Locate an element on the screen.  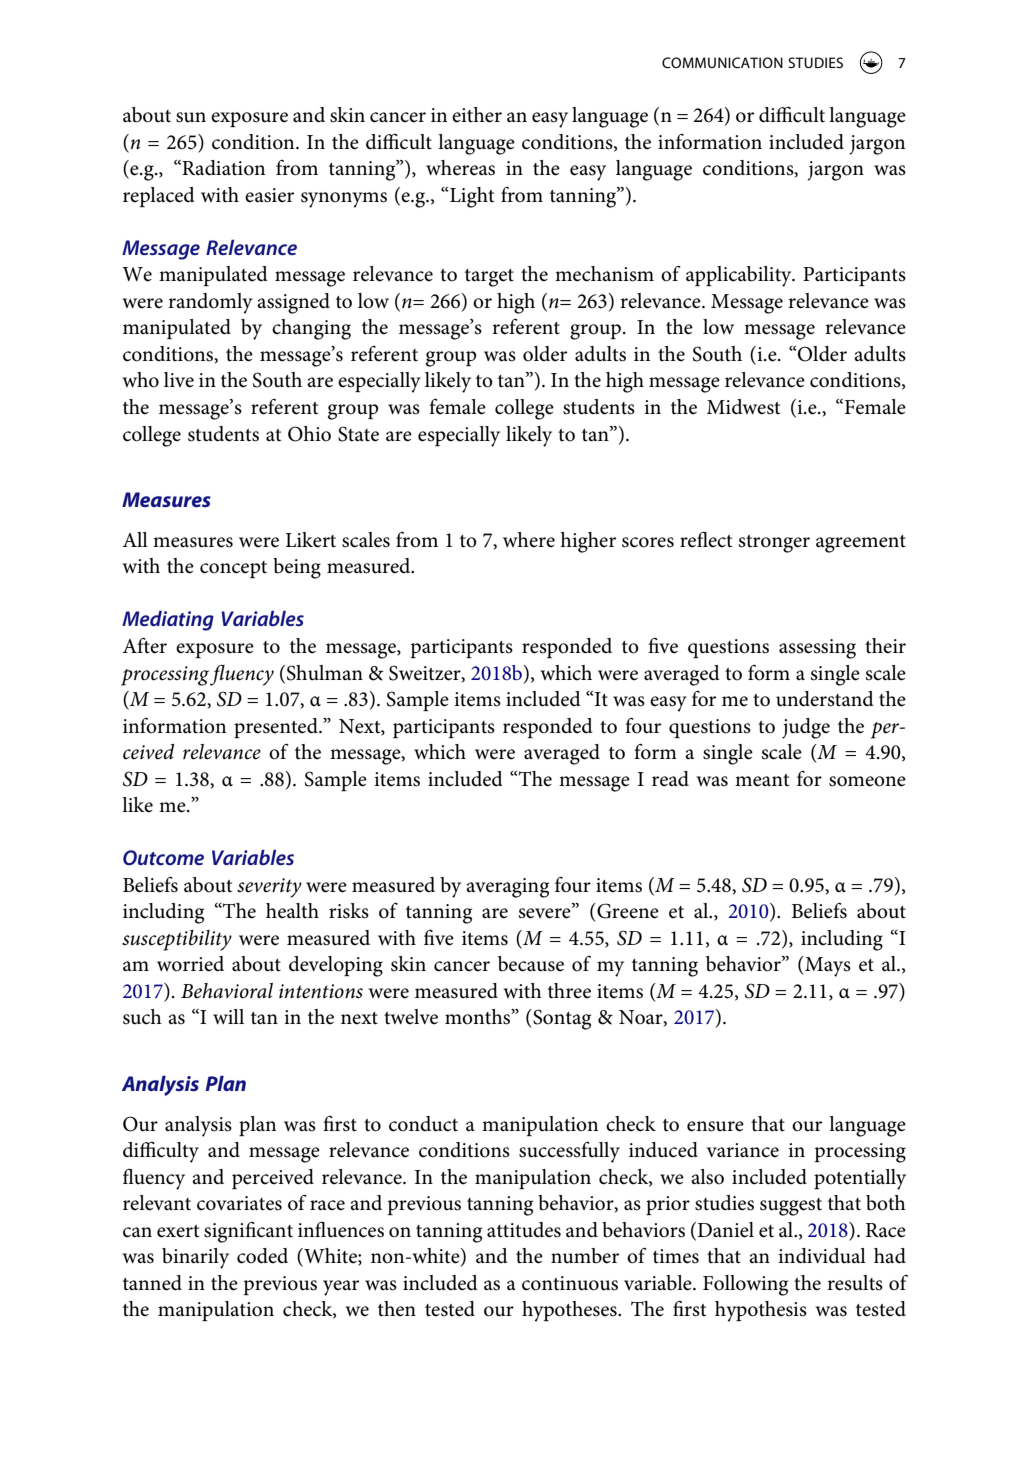
COMMUNICATION is located at coordinates (722, 62).
